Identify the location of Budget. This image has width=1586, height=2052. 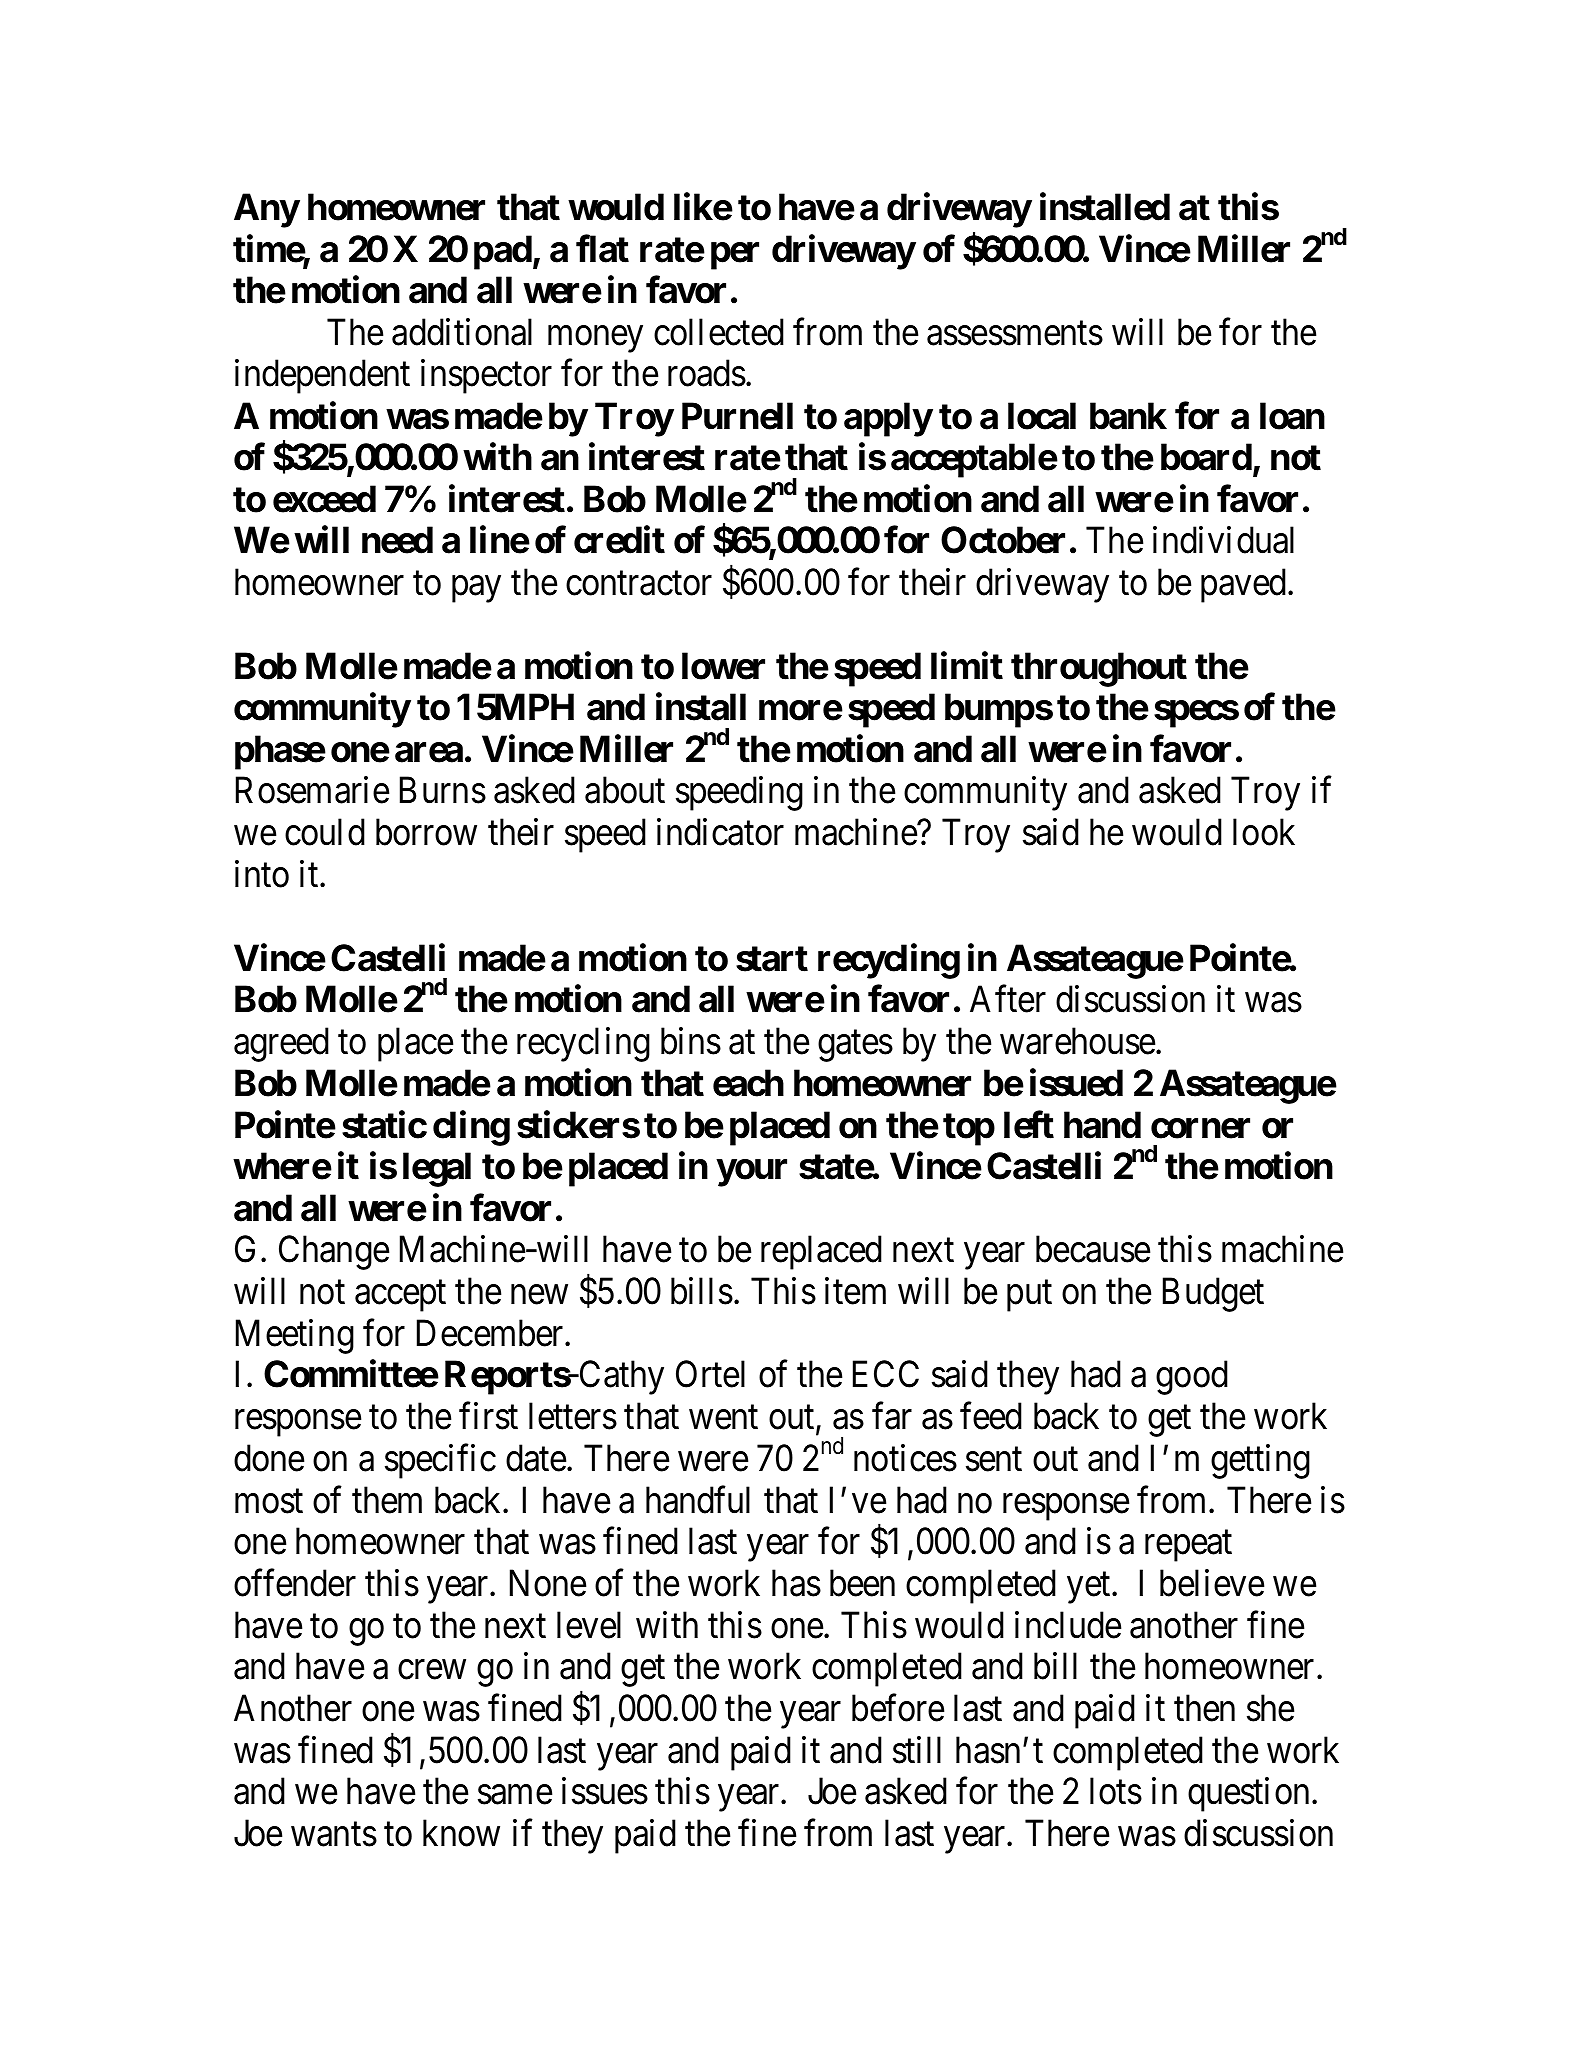
(1213, 1294).
